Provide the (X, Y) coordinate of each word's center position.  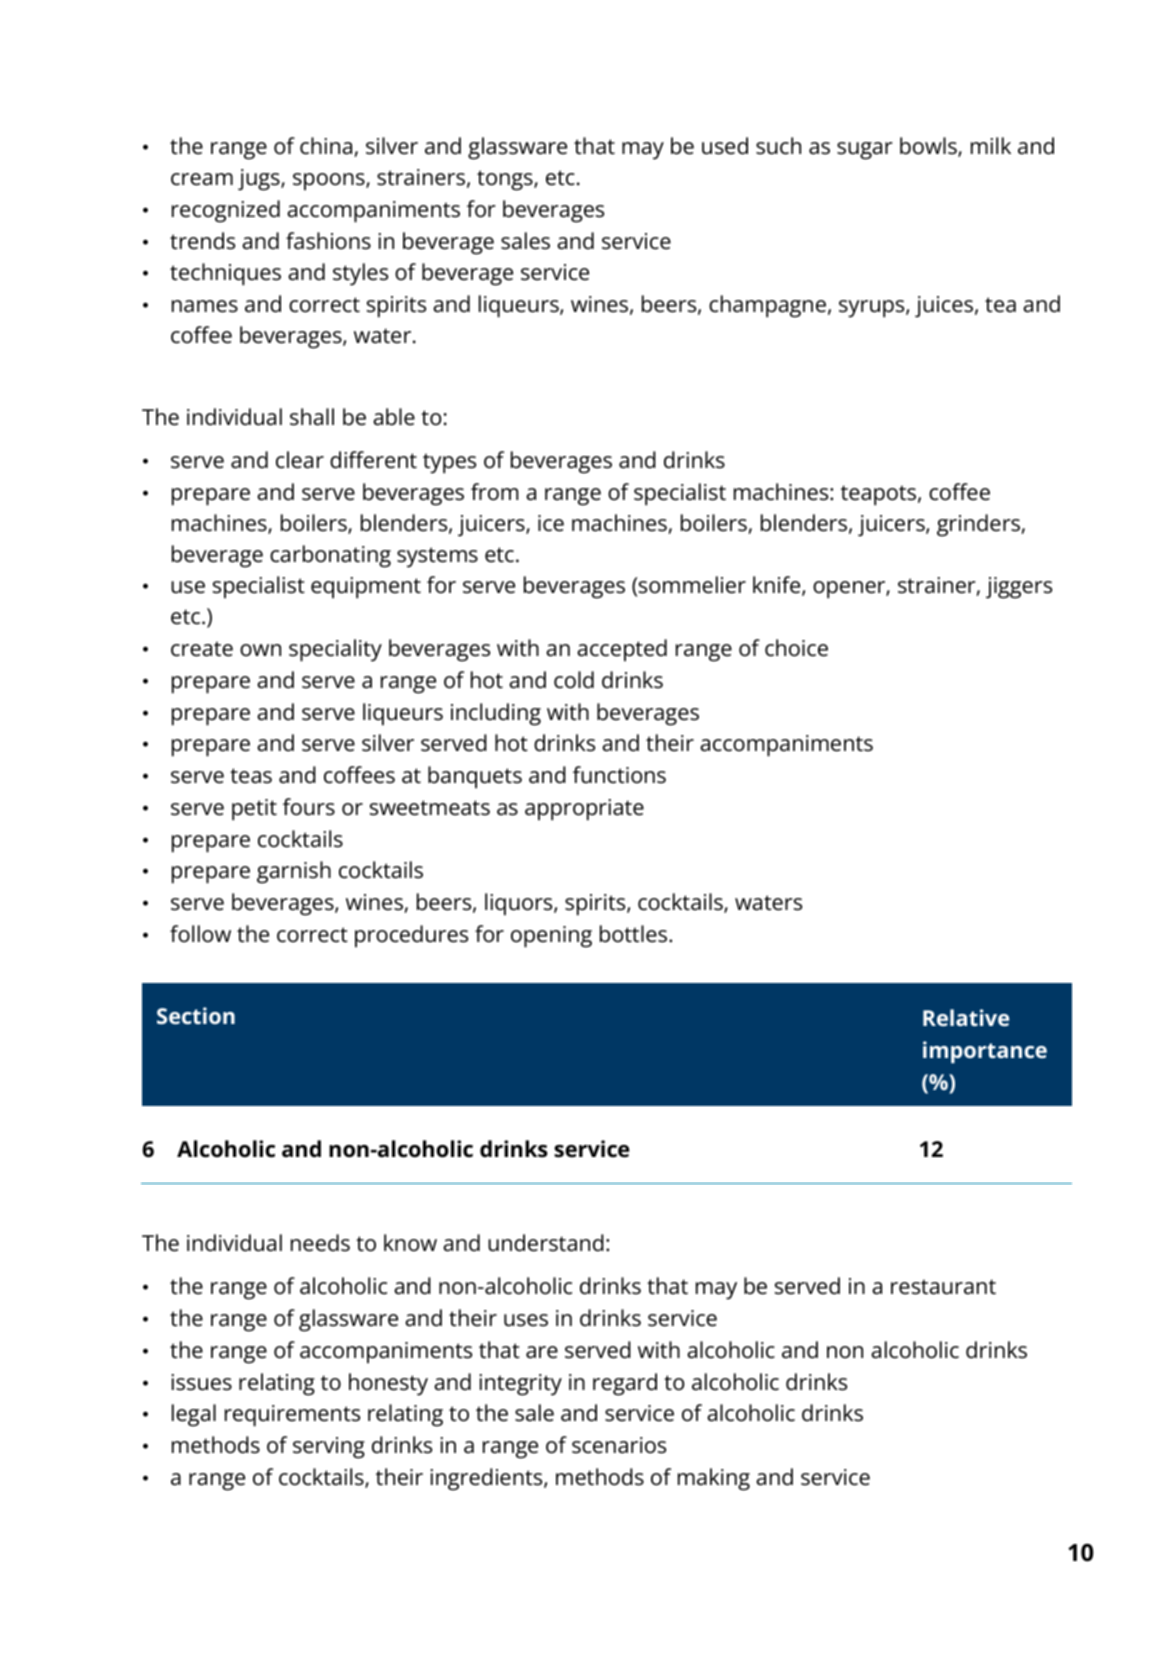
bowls (929, 147)
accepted (622, 650)
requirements (292, 1416)
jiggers (1019, 588)
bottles (633, 934)
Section (196, 1015)
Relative (966, 1017)
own (260, 650)
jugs (260, 180)
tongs (506, 180)
